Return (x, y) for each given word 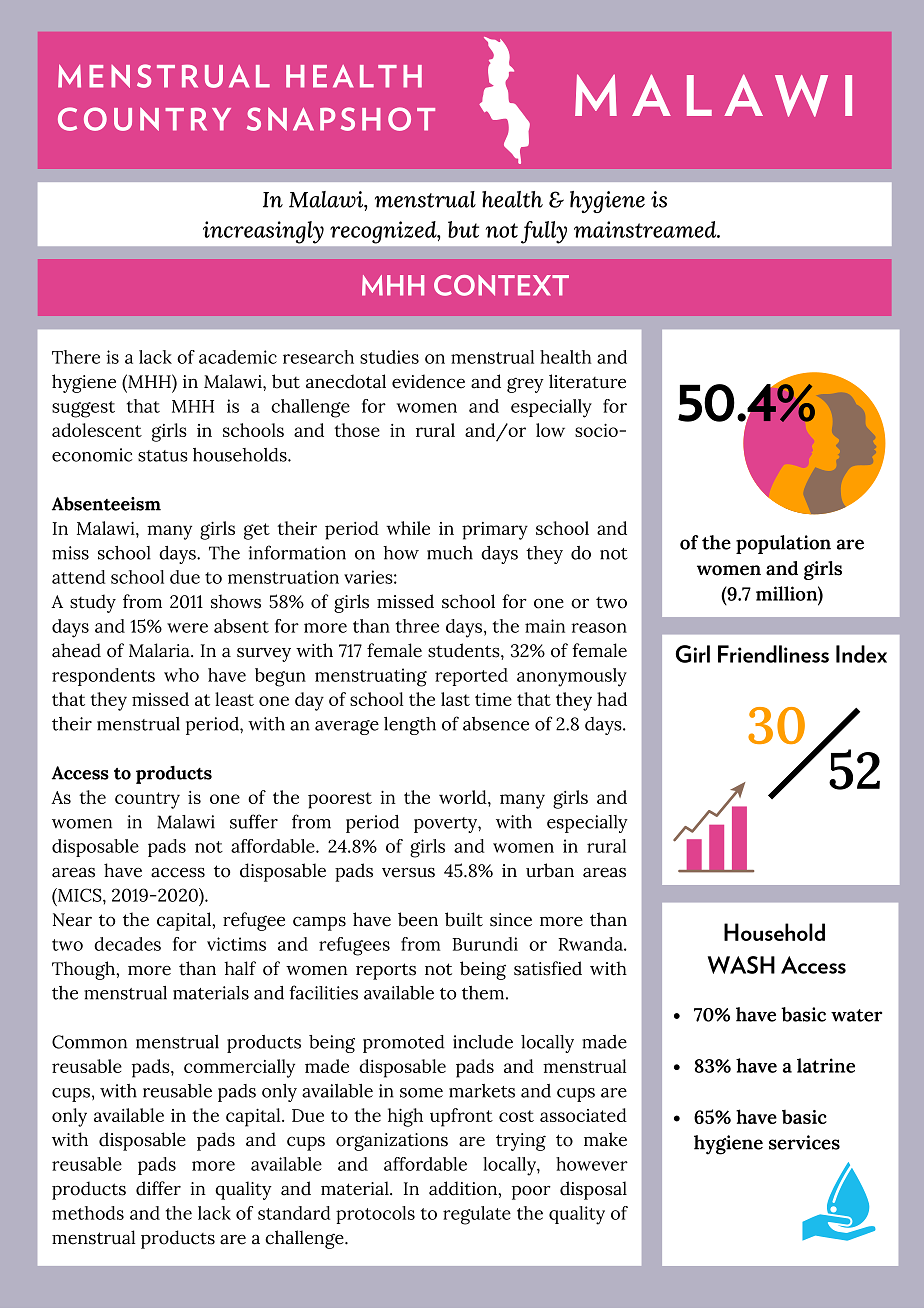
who (181, 675)
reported (471, 677)
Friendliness (773, 654)
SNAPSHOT (341, 119)
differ (158, 1188)
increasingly (263, 232)
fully (544, 232)
